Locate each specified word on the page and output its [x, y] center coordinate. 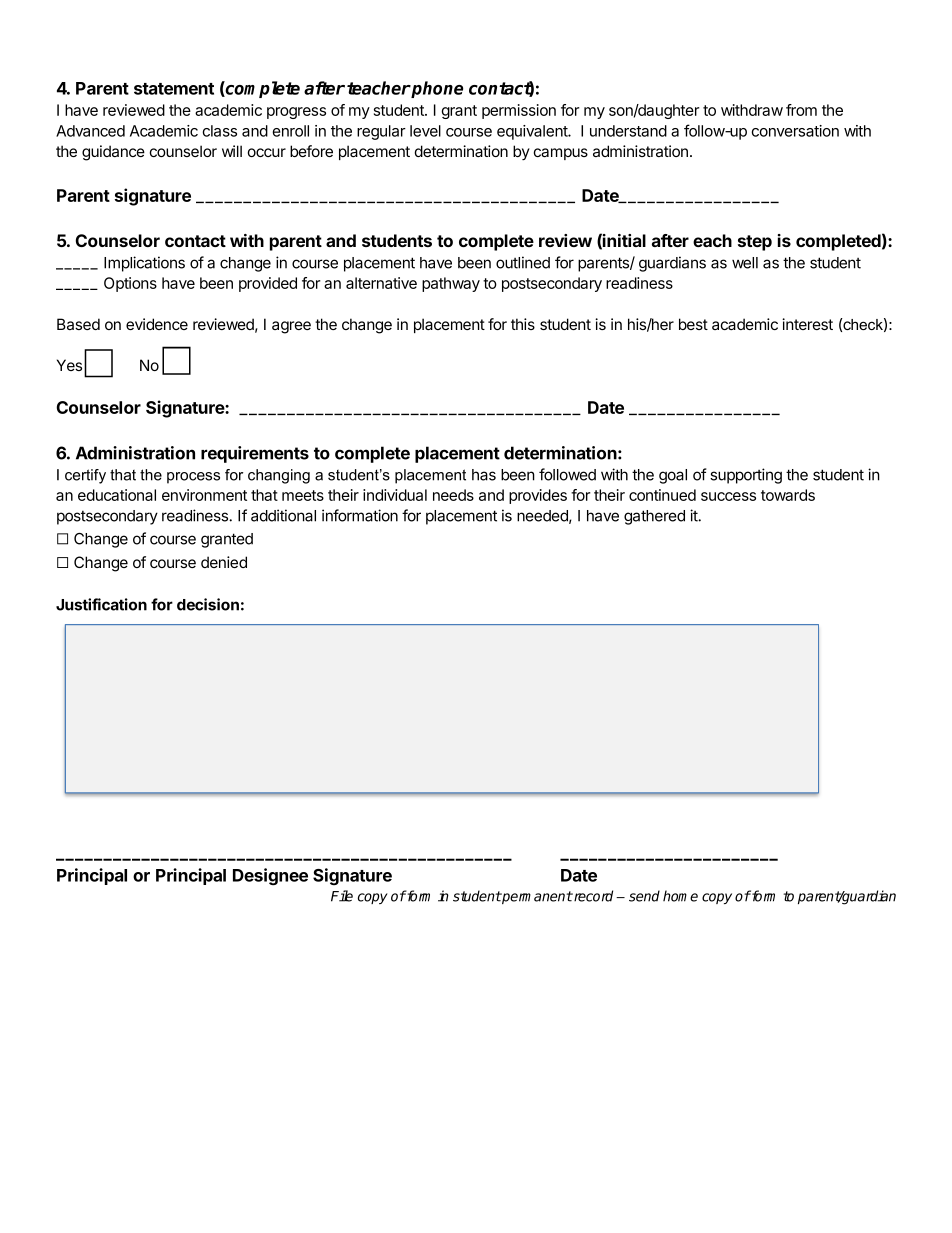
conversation [795, 131]
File [342, 896]
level [425, 131]
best [693, 324]
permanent [537, 897]
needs [453, 495]
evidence [157, 324]
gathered [654, 517]
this [523, 324]
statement [174, 89]
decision [208, 604]
